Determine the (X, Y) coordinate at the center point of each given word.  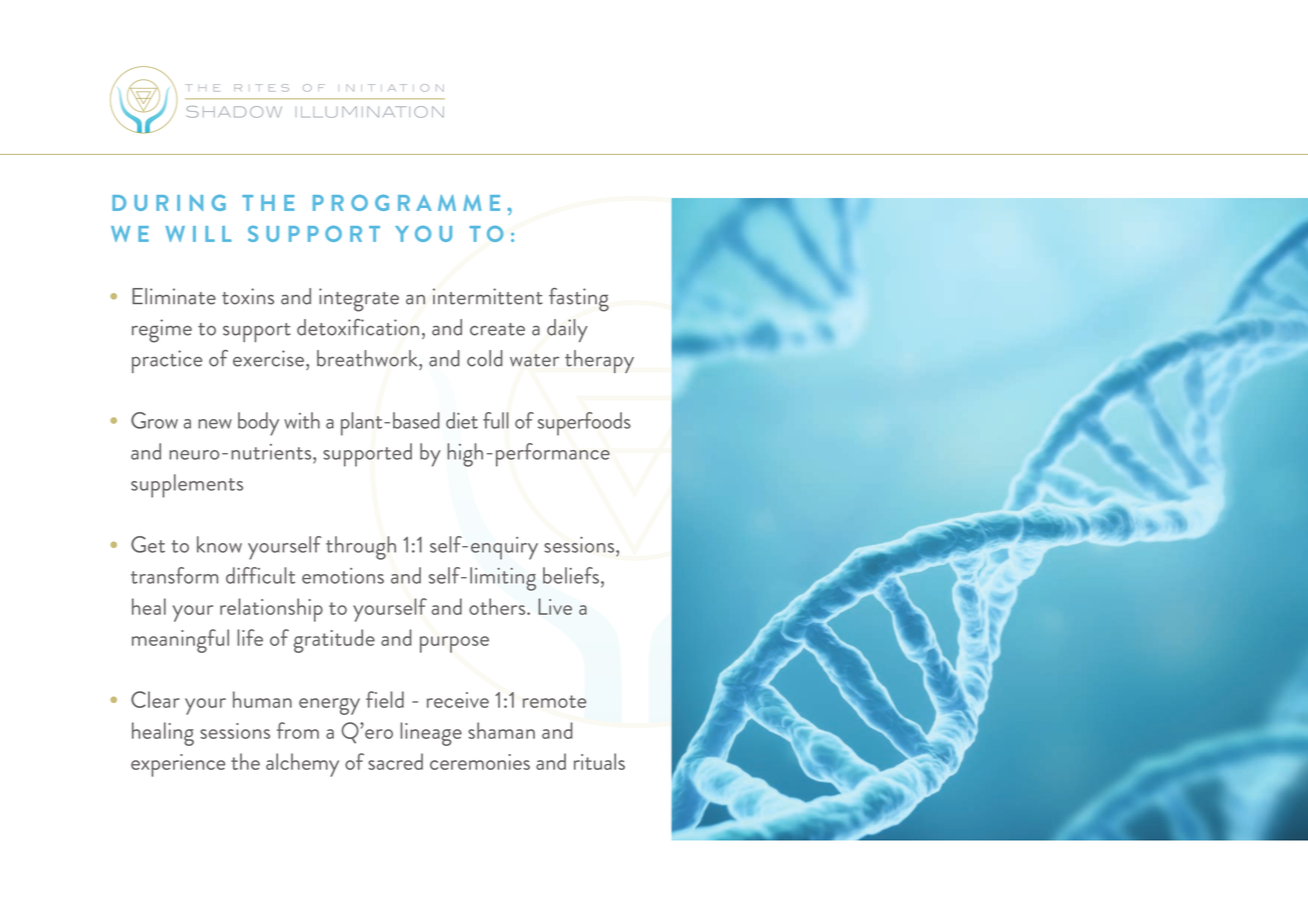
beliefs (571, 575)
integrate (359, 300)
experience (178, 765)
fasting (579, 300)
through (361, 548)
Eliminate (174, 296)
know (219, 544)
